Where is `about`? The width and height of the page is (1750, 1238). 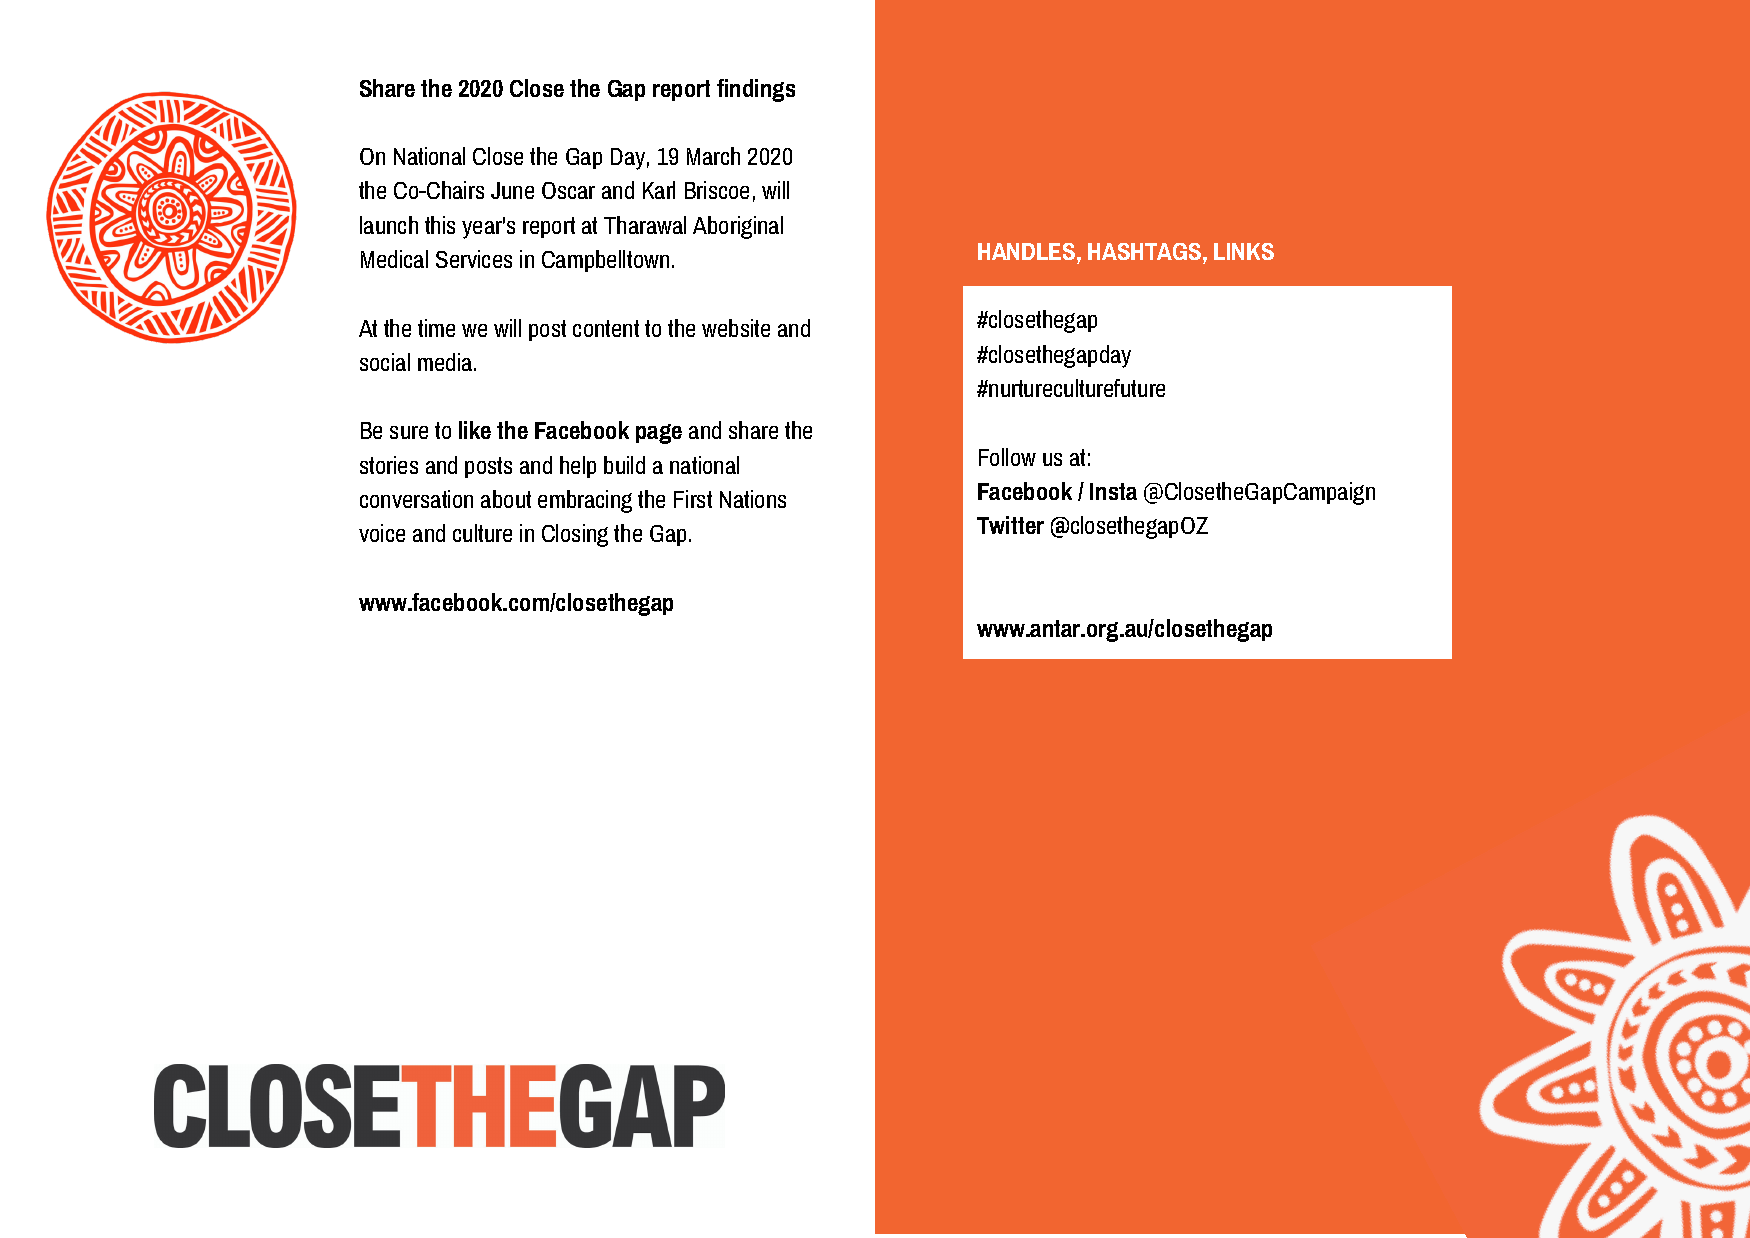
about is located at coordinates (506, 499).
